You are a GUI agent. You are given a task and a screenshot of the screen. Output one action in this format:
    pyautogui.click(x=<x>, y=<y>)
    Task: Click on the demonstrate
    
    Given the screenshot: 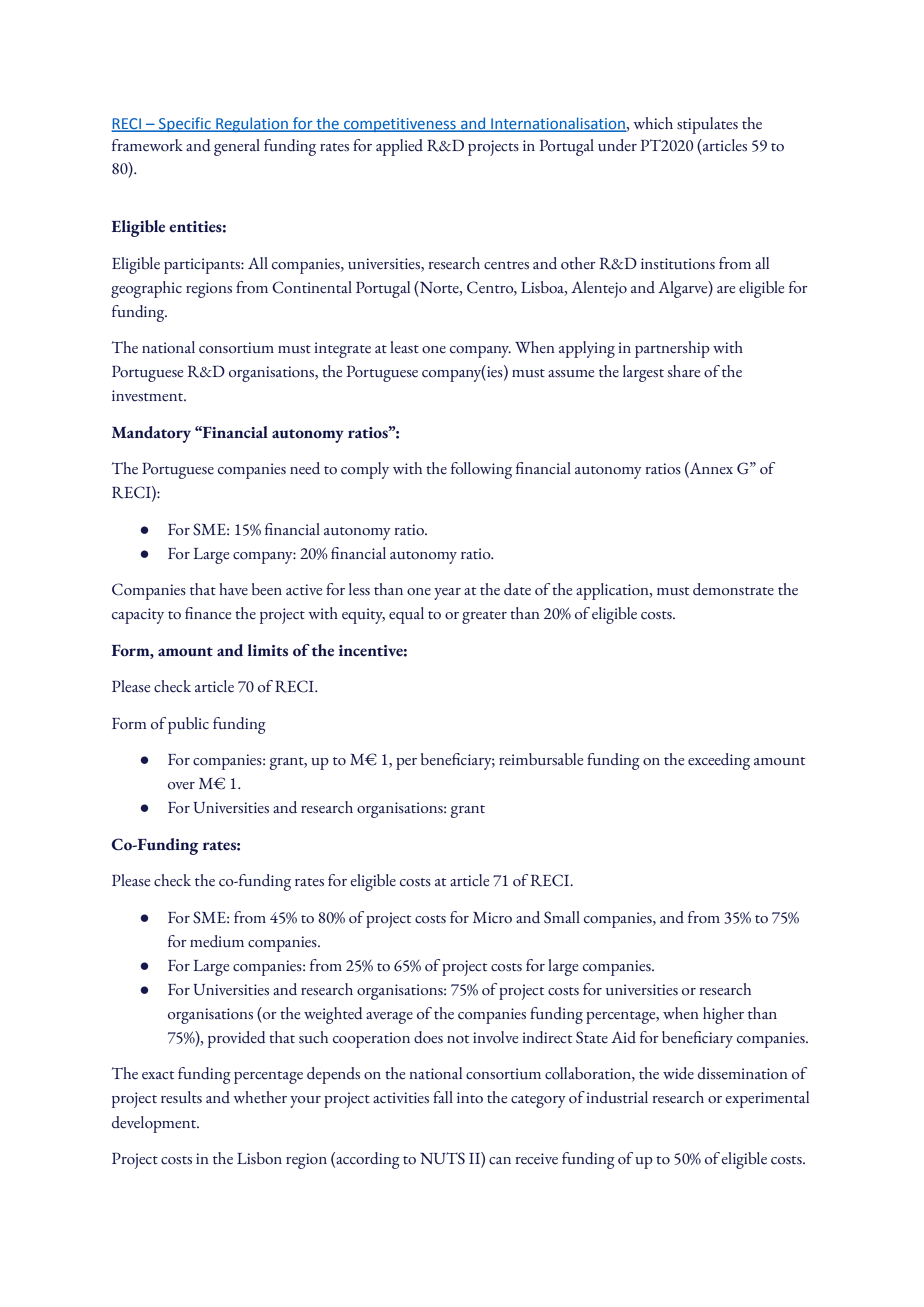 What is the action you would take?
    pyautogui.click(x=733, y=589)
